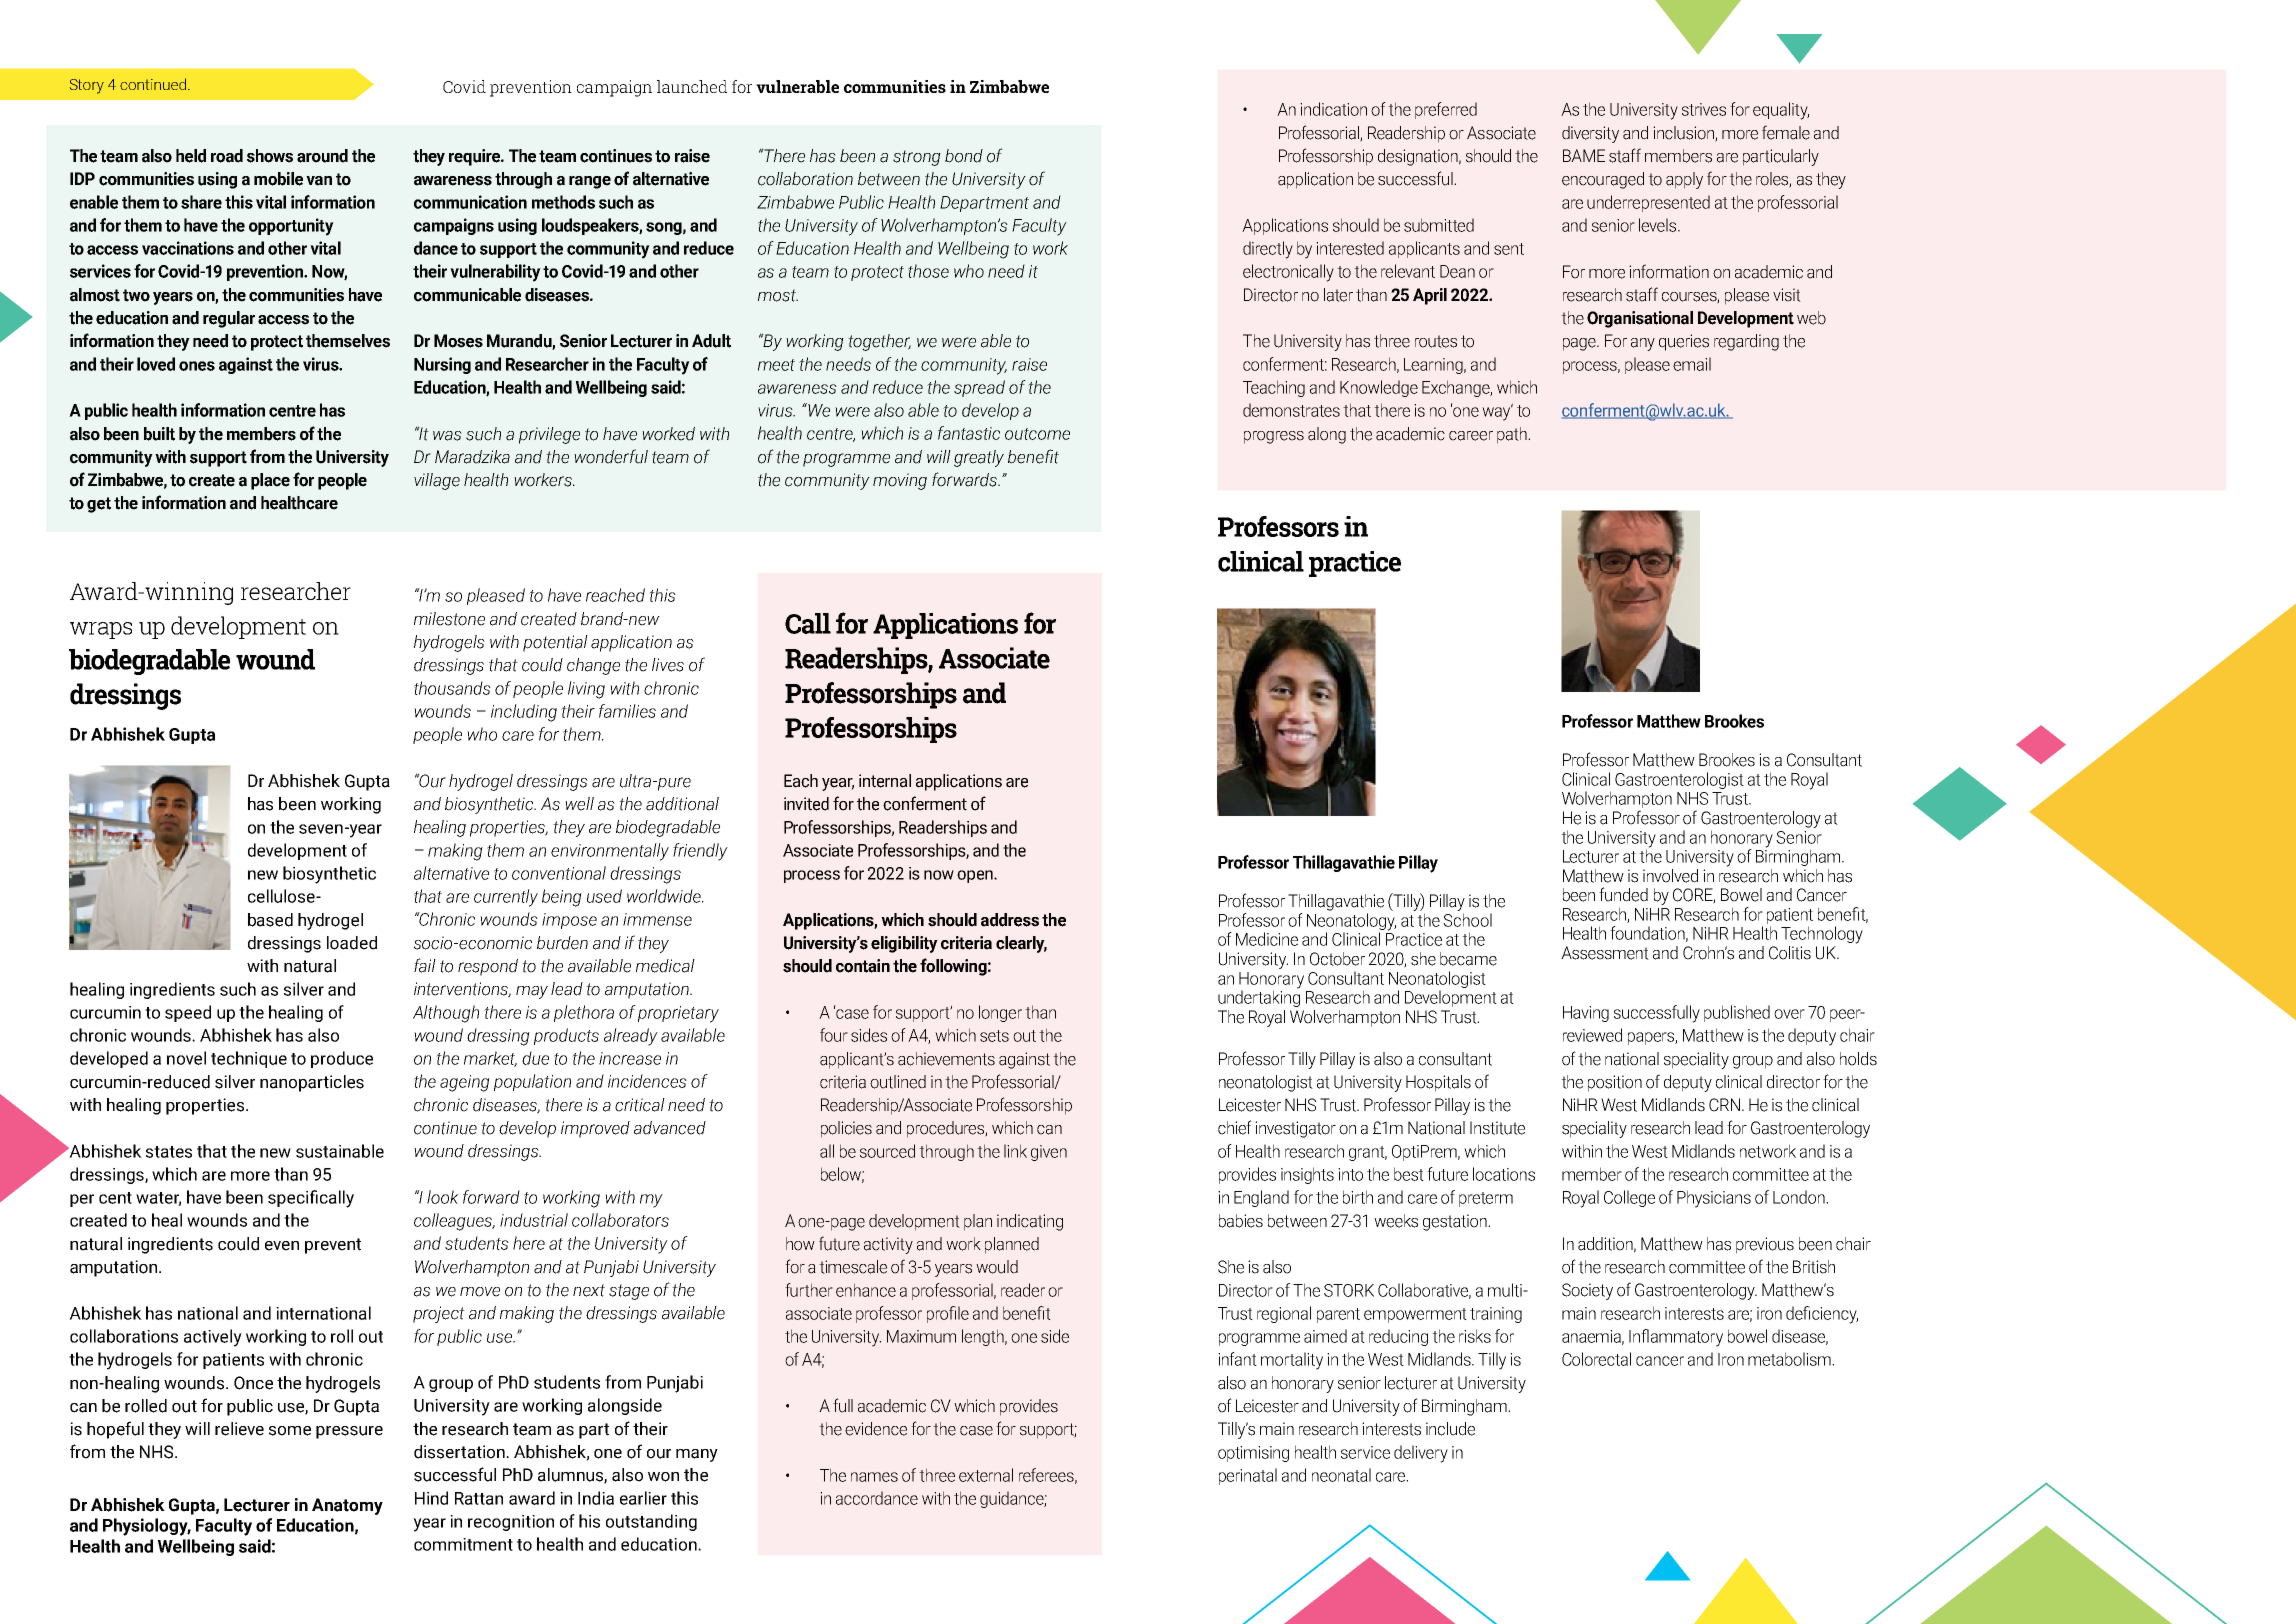 The image size is (2296, 1624). I want to click on bond, so click(964, 156).
